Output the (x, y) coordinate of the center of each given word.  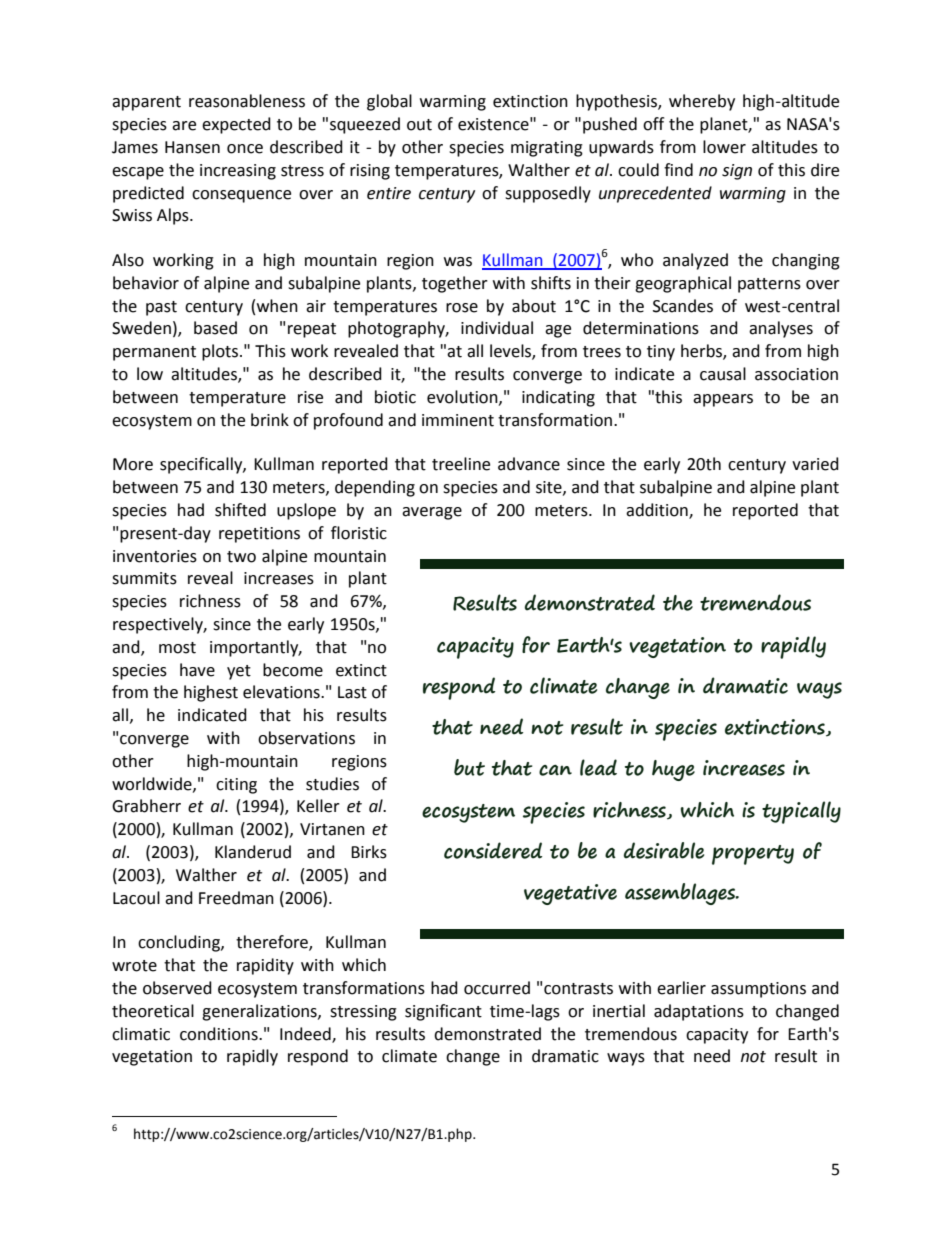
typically (801, 812)
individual (497, 328)
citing (236, 786)
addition (658, 511)
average (432, 513)
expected (236, 125)
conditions (220, 1034)
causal (723, 374)
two (241, 557)
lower (724, 147)
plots (221, 352)
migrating (547, 149)
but (469, 767)
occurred (497, 988)
